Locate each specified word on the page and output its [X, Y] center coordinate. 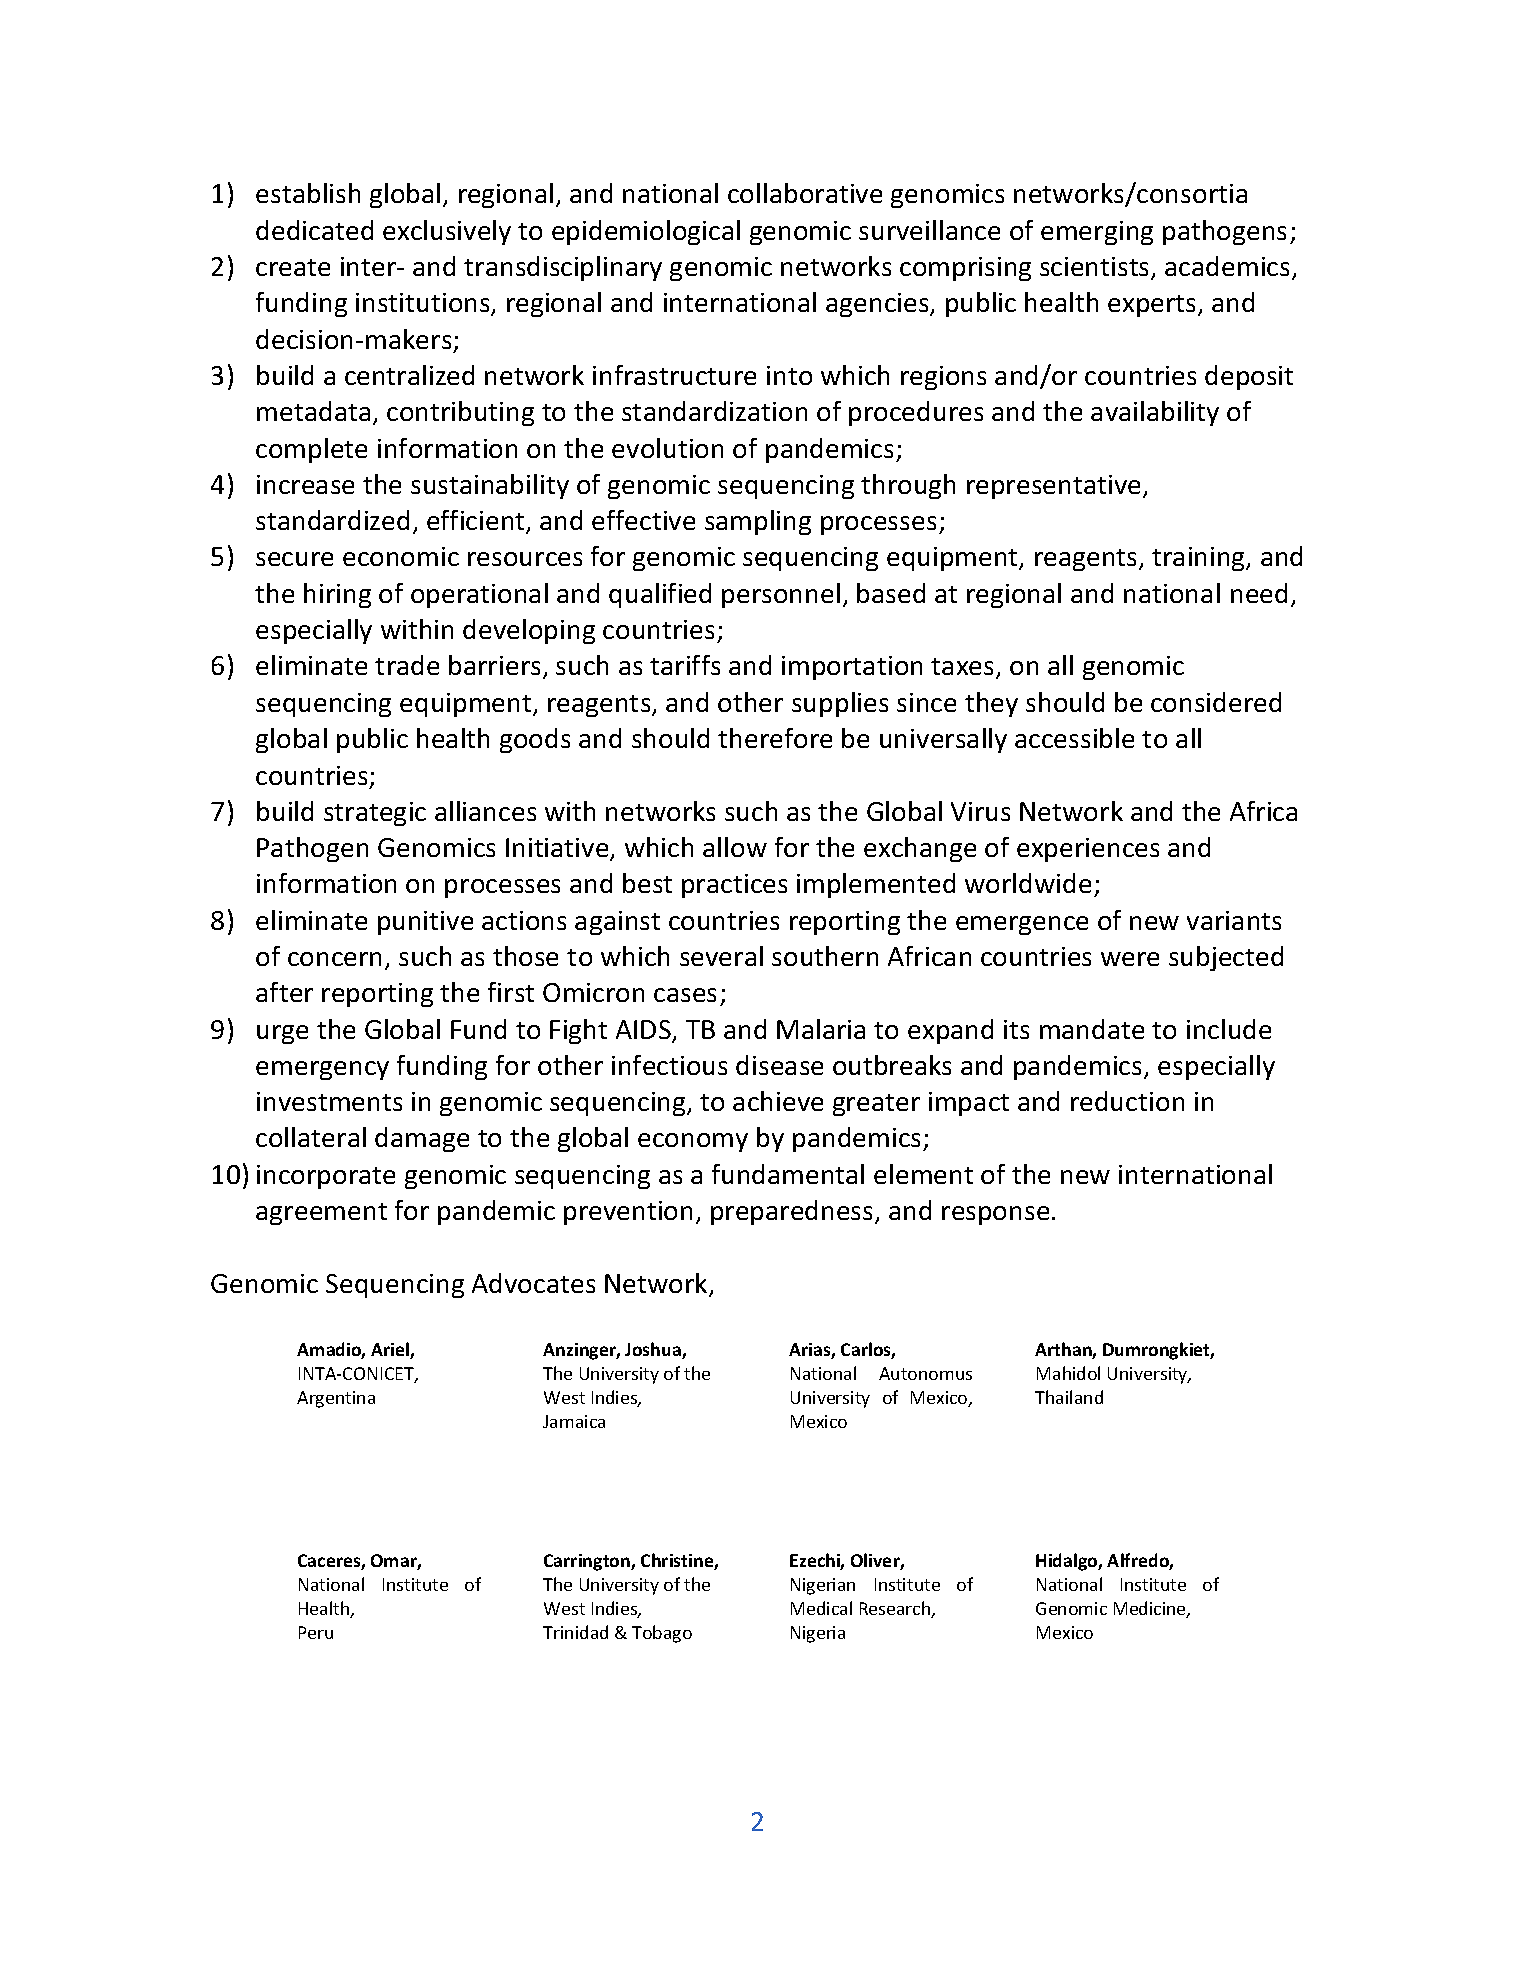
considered [1216, 702]
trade [407, 665]
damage [422, 1139]
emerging [1097, 233]
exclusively [447, 232]
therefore [775, 738]
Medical [821, 1608]
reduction [1127, 1101]
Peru [316, 1632]
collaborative [805, 193]
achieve [778, 1101]
